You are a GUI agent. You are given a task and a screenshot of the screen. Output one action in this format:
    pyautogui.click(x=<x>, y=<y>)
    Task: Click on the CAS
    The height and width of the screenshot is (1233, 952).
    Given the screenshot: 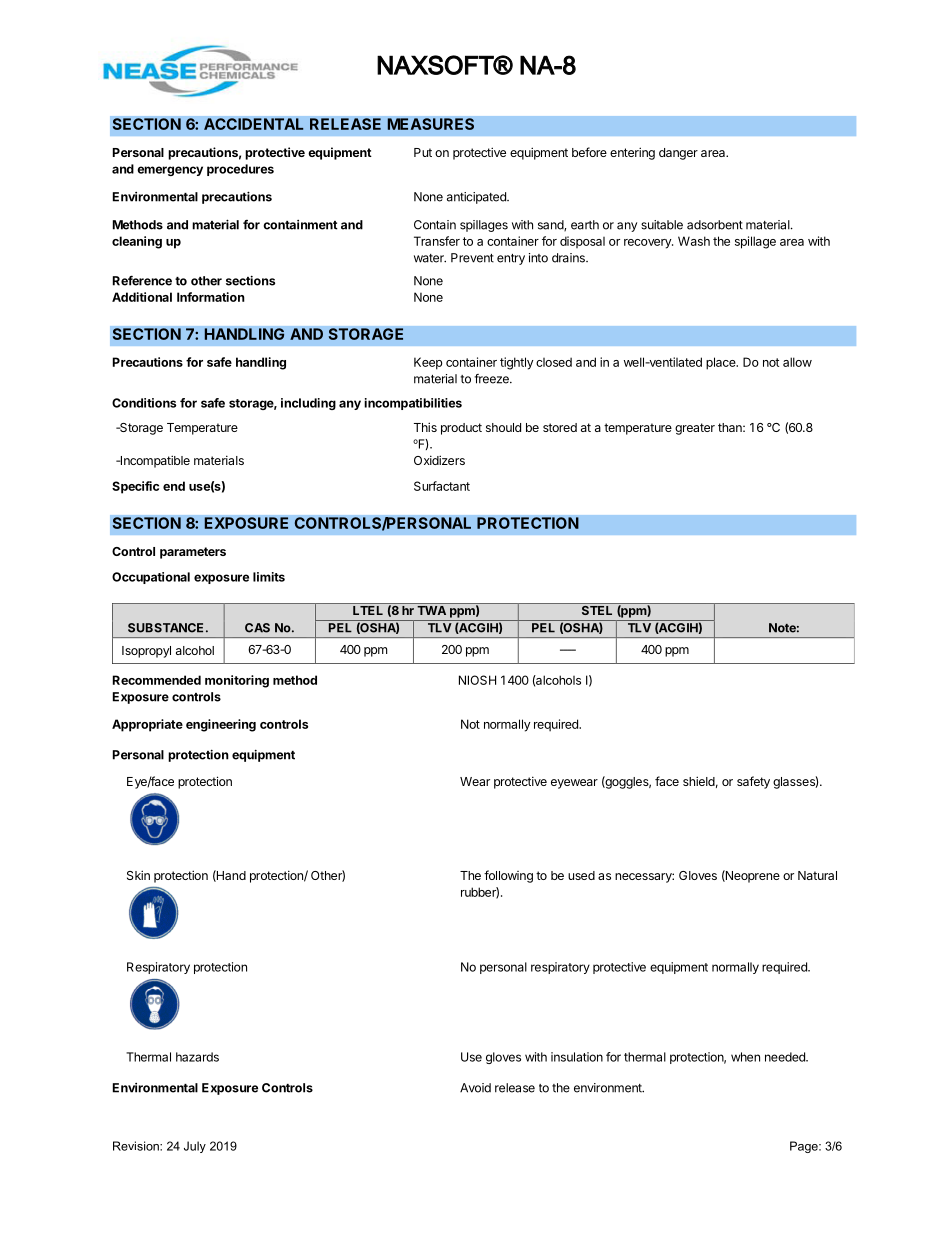 What is the action you would take?
    pyautogui.click(x=257, y=628)
